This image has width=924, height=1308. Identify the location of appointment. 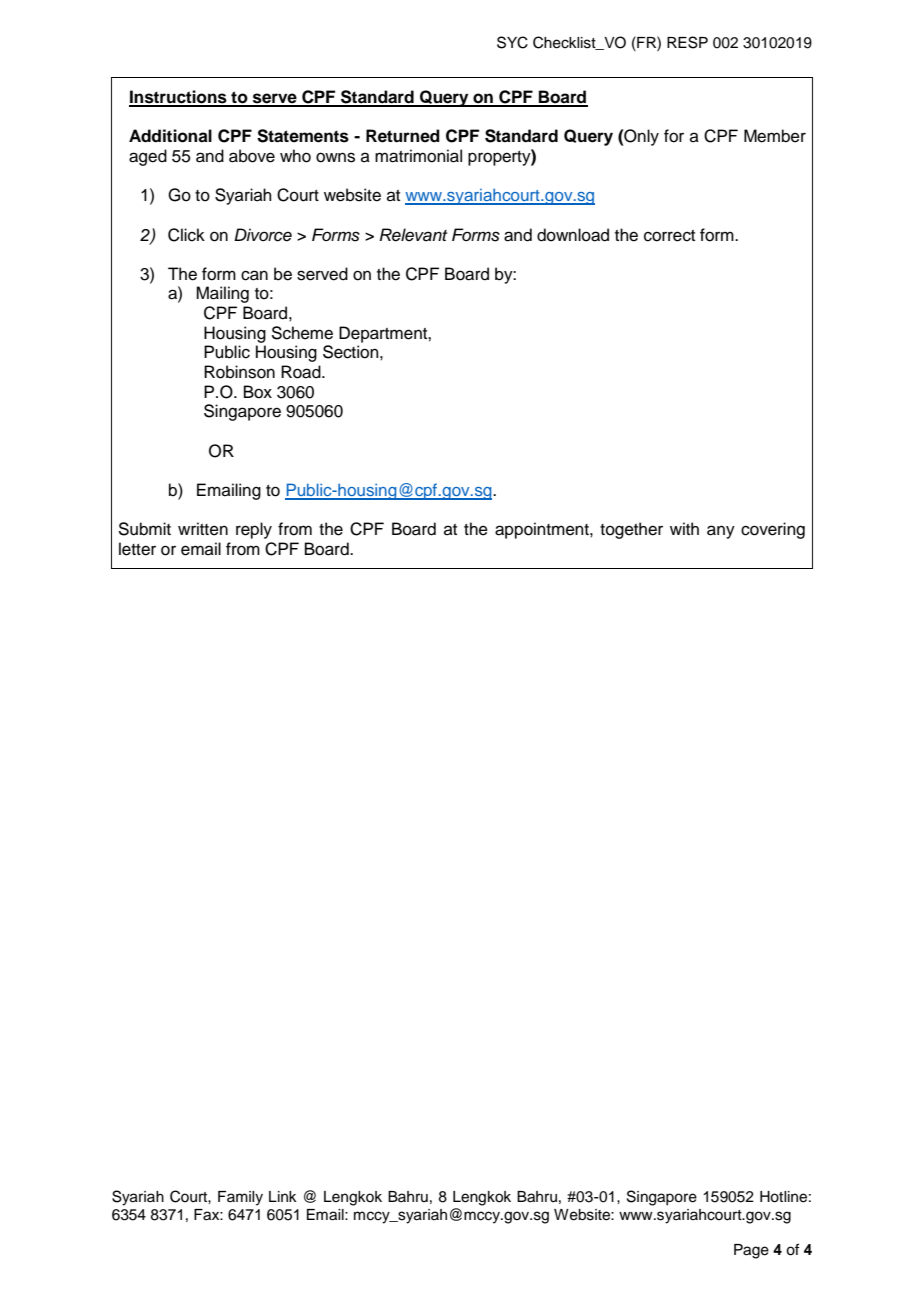
(543, 530).
